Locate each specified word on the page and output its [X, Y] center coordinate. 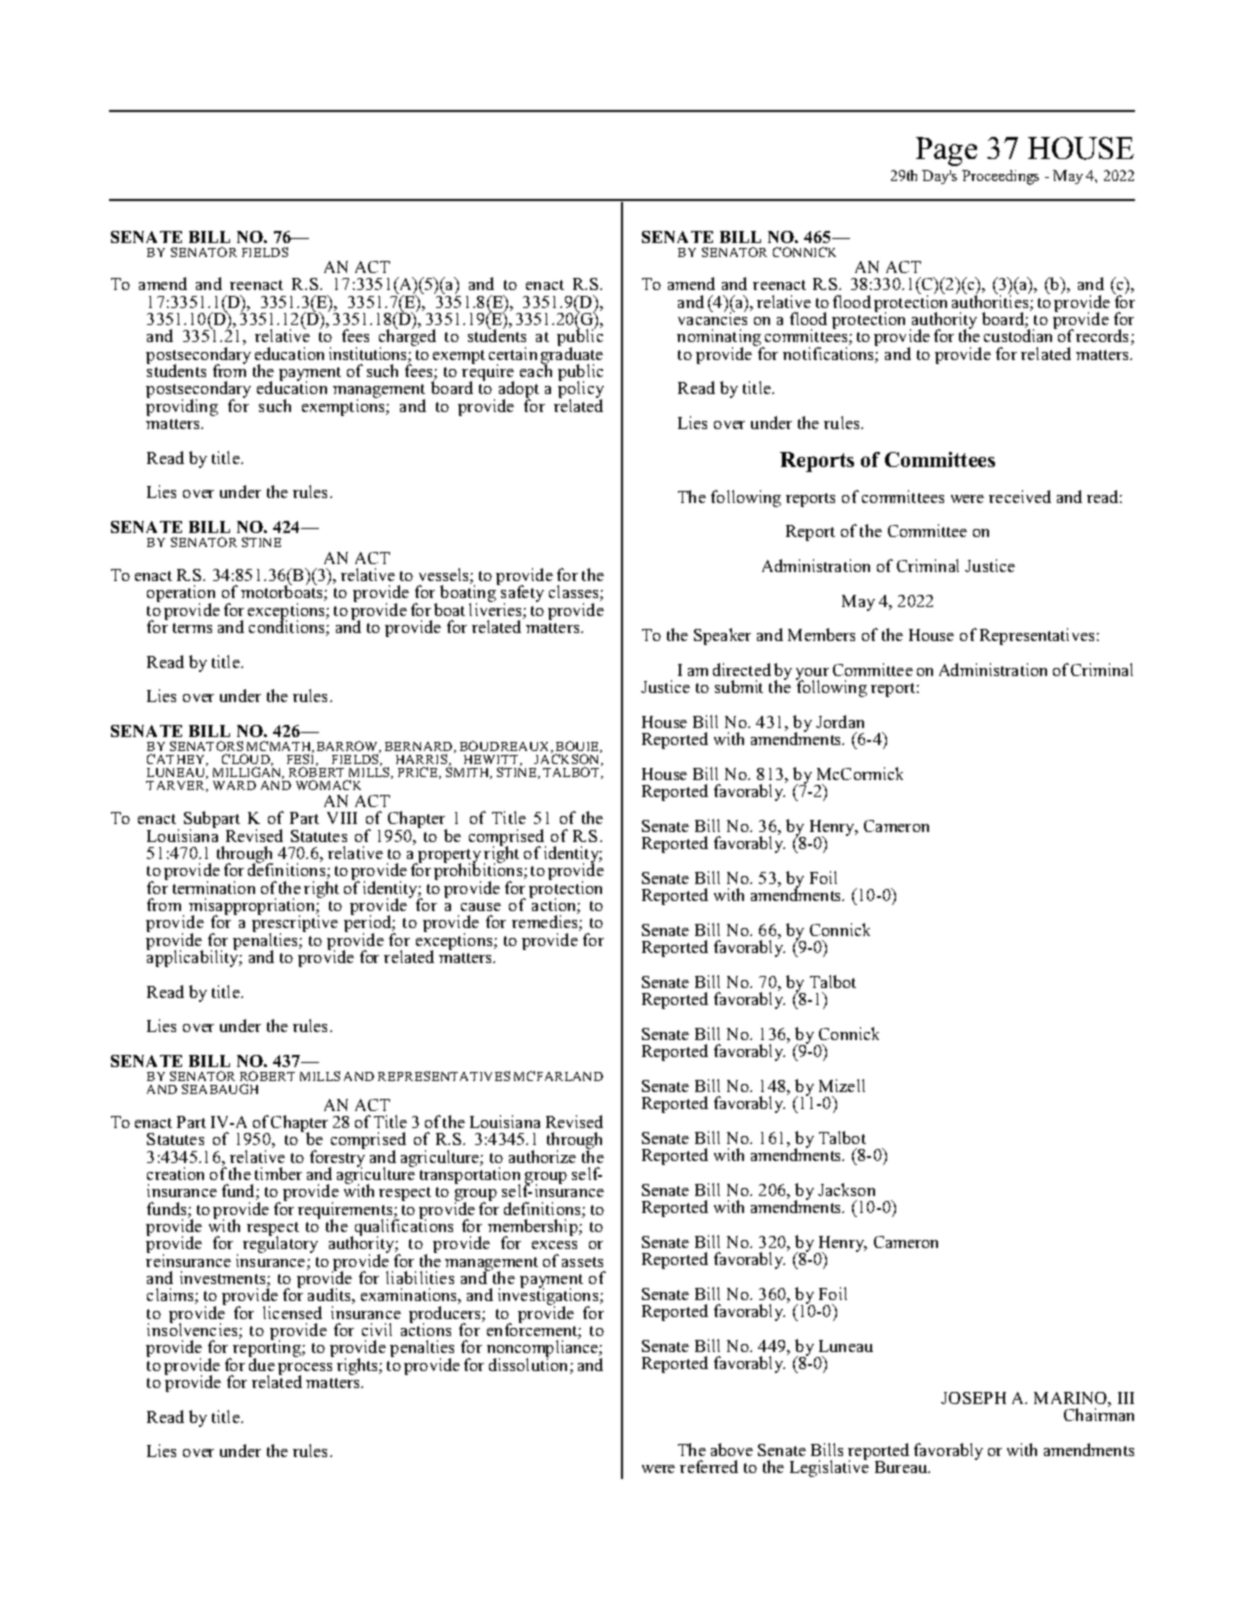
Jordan [840, 721]
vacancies [712, 317]
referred [709, 1466]
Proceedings [1000, 177]
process [305, 1370]
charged [407, 338]
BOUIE [578, 747]
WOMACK [328, 785]
